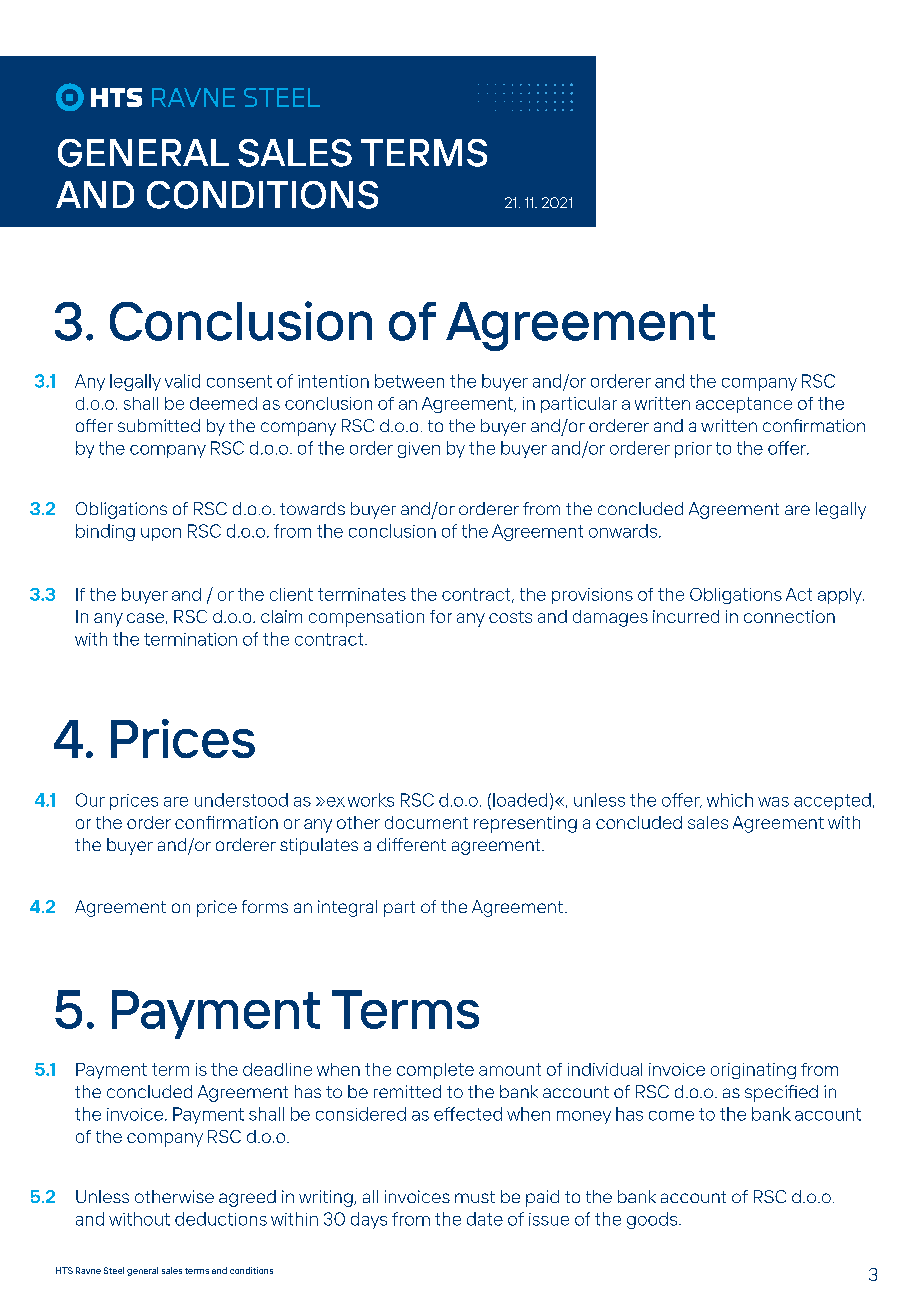 The image size is (924, 1308). I want to click on between, so click(409, 381).
